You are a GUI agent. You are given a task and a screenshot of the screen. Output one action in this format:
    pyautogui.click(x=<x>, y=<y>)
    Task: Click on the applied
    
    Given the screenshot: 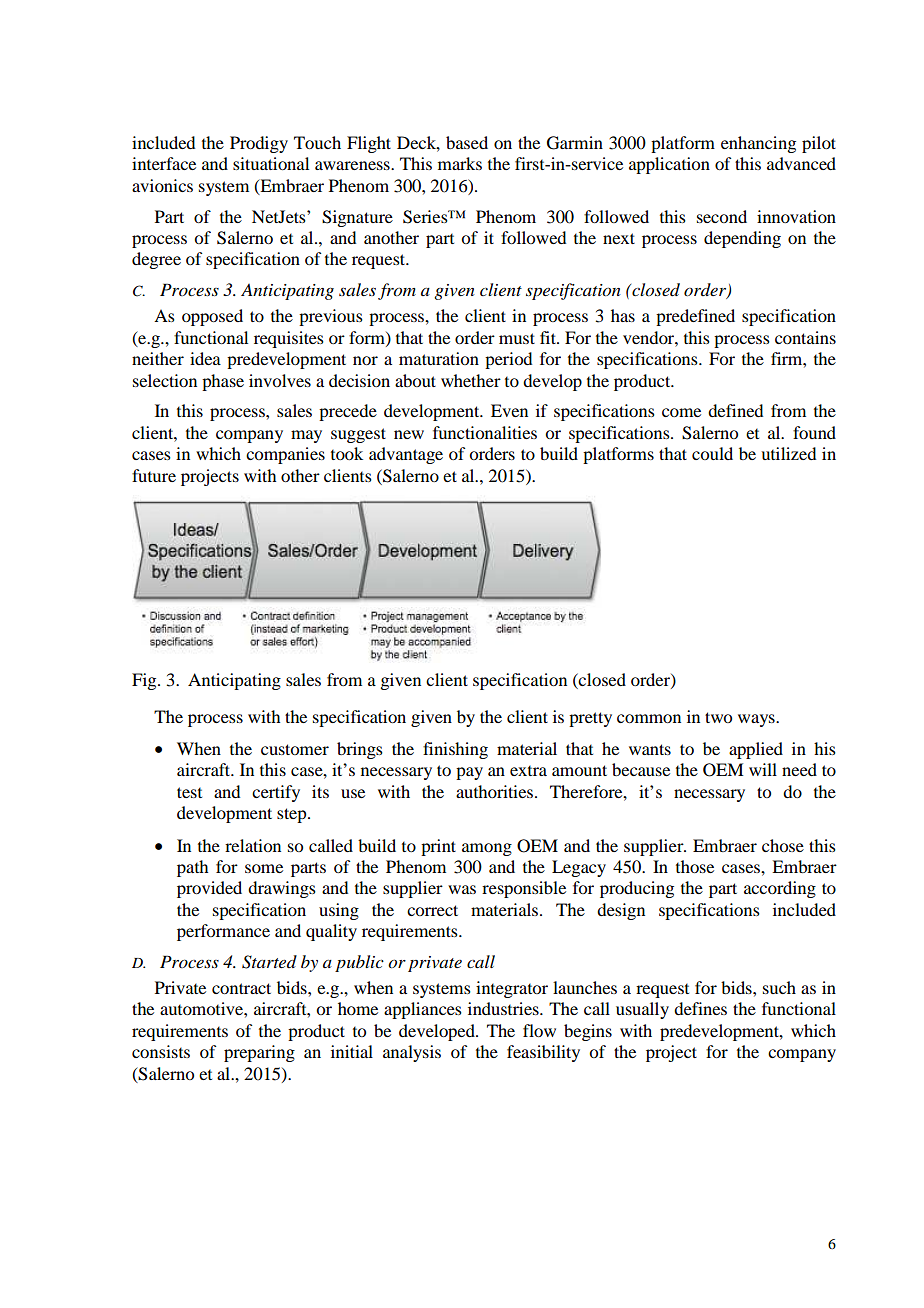 What is the action you would take?
    pyautogui.click(x=756, y=750)
